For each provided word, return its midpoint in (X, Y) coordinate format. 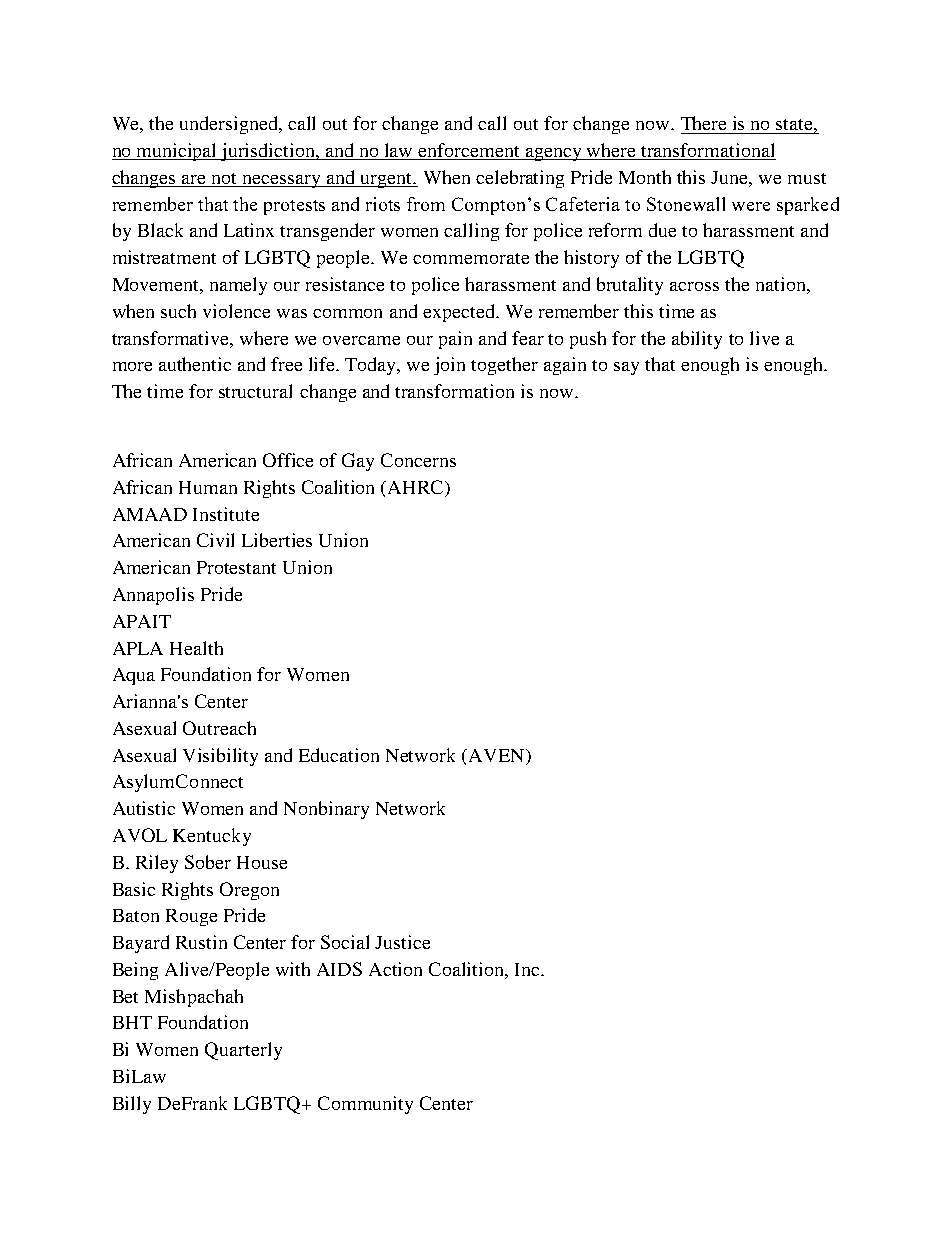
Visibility (220, 757)
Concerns (418, 460)
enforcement (470, 151)
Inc (528, 969)
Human (208, 487)
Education (339, 755)
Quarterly (243, 1051)
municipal (177, 152)
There (703, 123)
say (626, 368)
